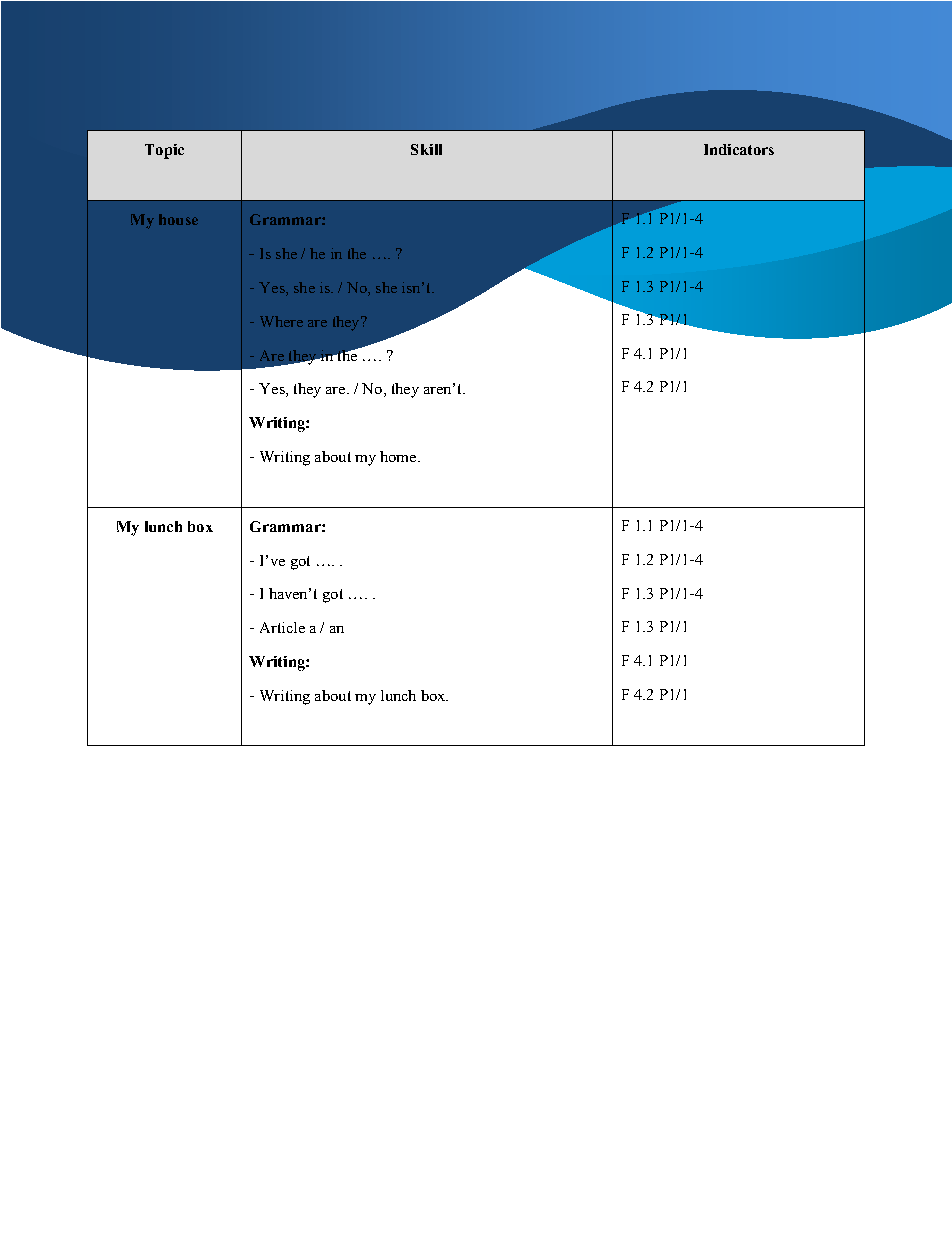 This document has height=1233, width=952. What do you see at coordinates (739, 149) in the document?
I see `Indicators` at bounding box center [739, 149].
